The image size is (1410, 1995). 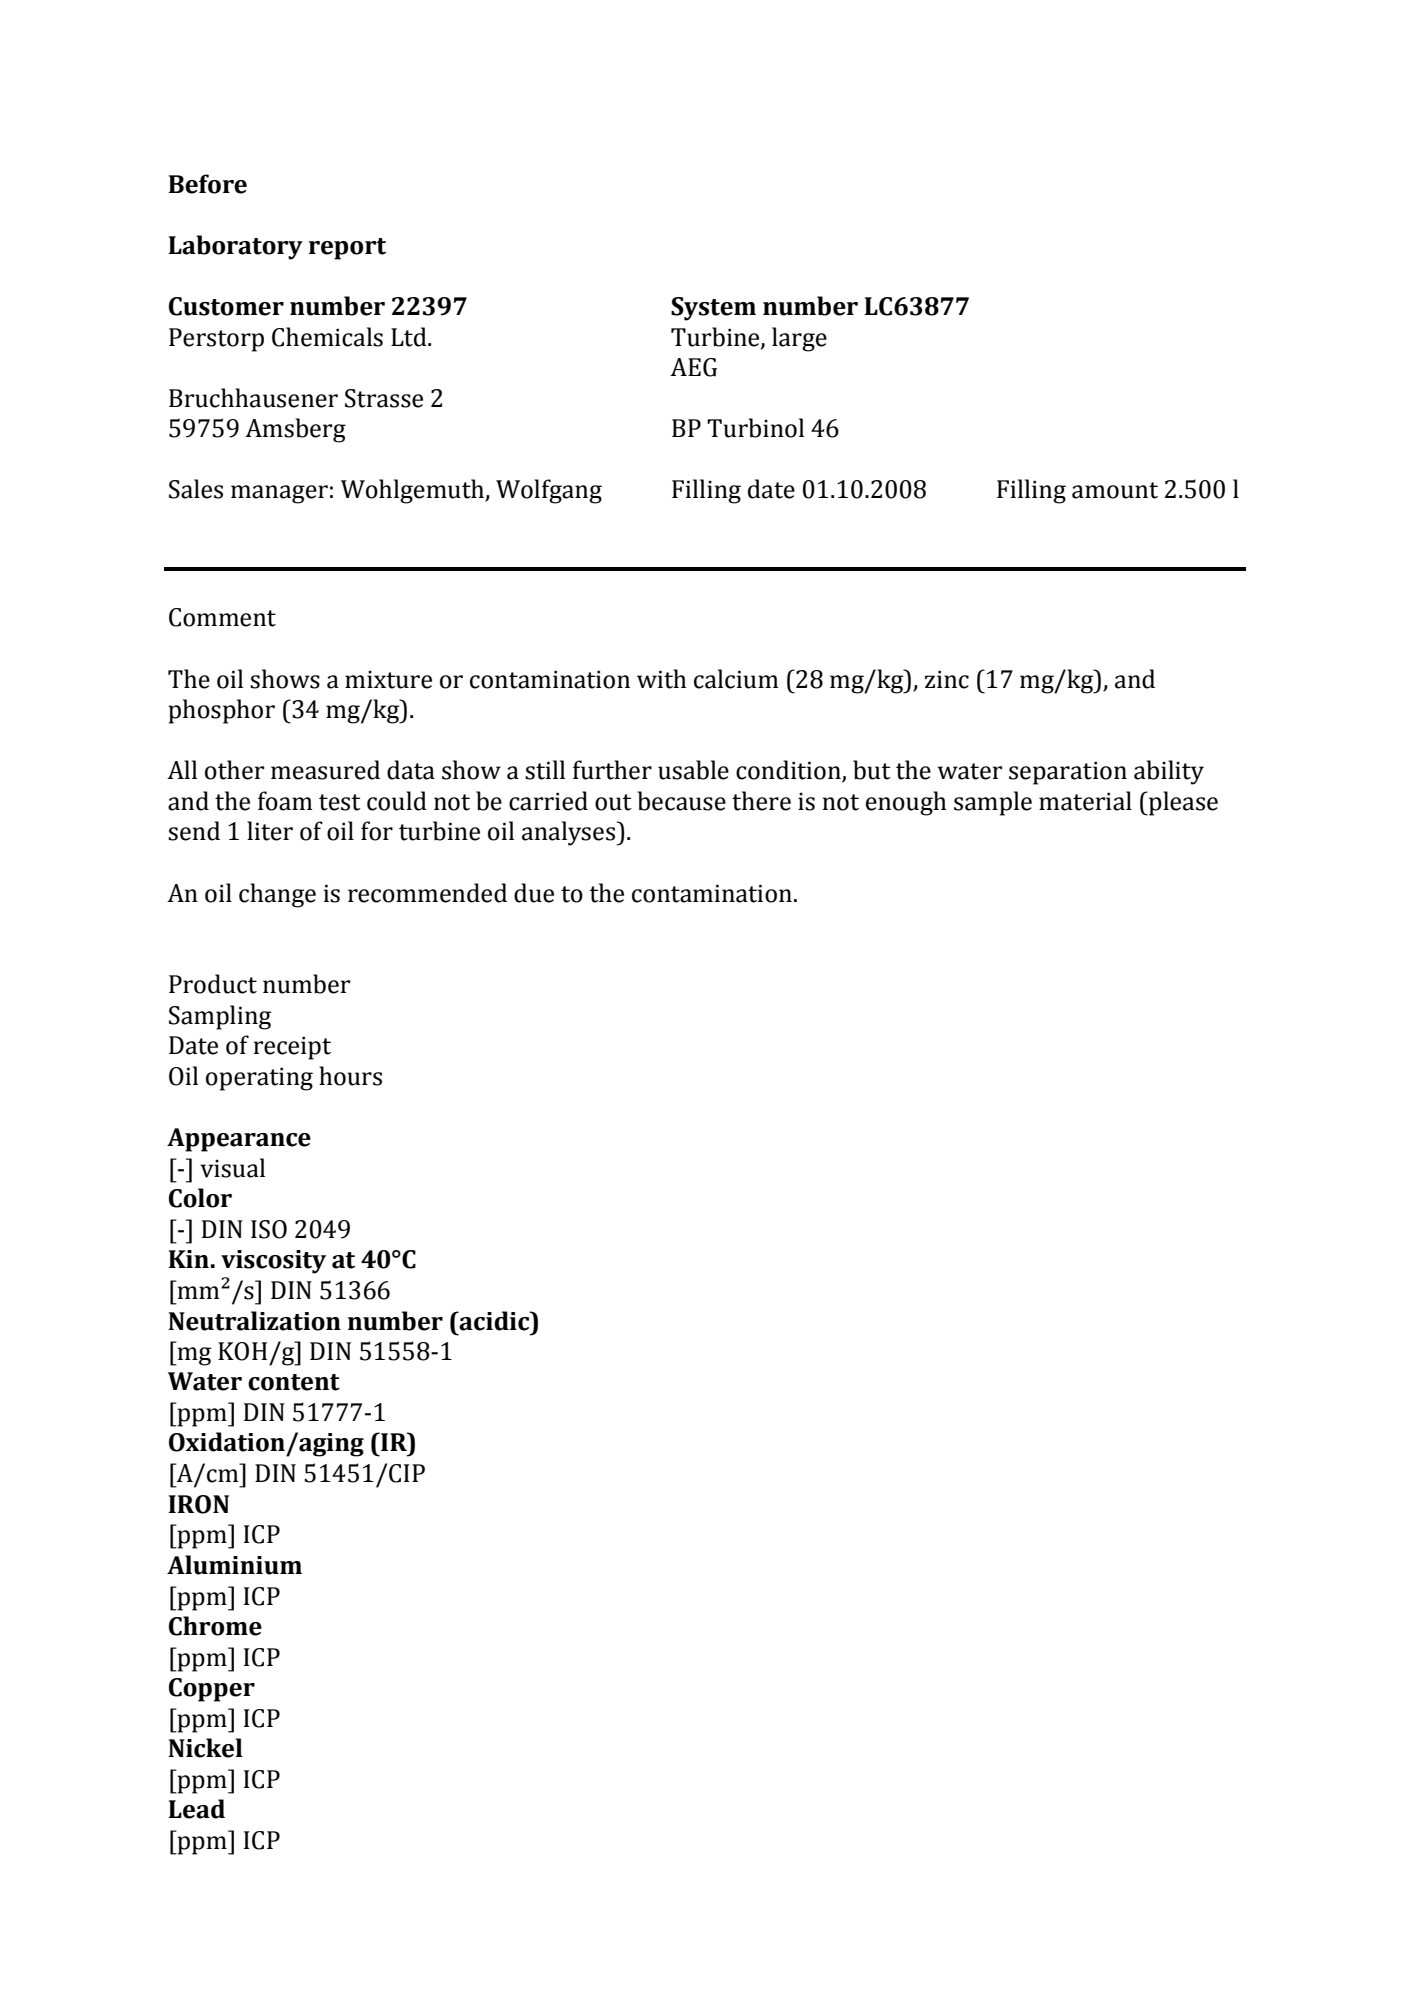 What do you see at coordinates (713, 309) in the document?
I see `System` at bounding box center [713, 309].
